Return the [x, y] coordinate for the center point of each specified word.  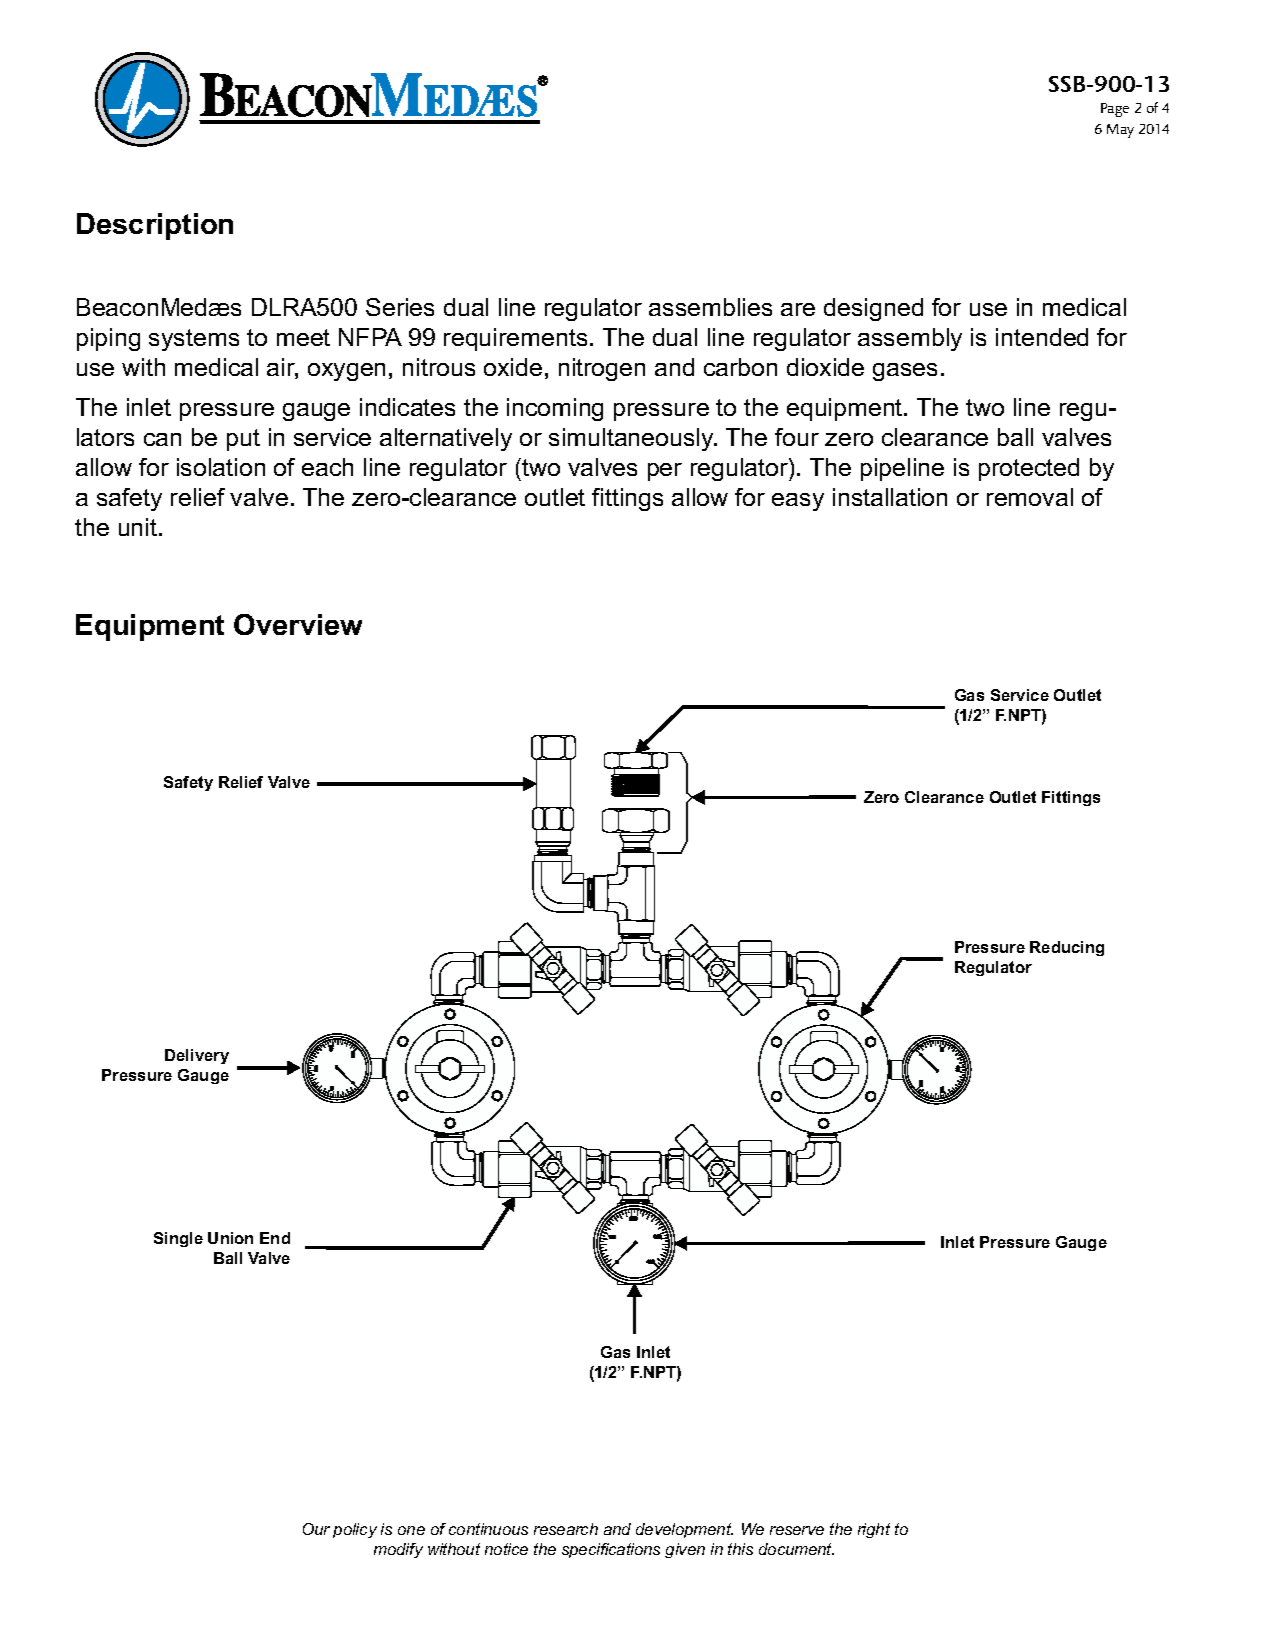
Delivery [197, 1056]
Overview [298, 624]
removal [1030, 497]
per [665, 472]
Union [230, 1238]
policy [355, 1530]
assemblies [710, 307]
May [1120, 131]
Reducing [1067, 948]
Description [155, 226]
